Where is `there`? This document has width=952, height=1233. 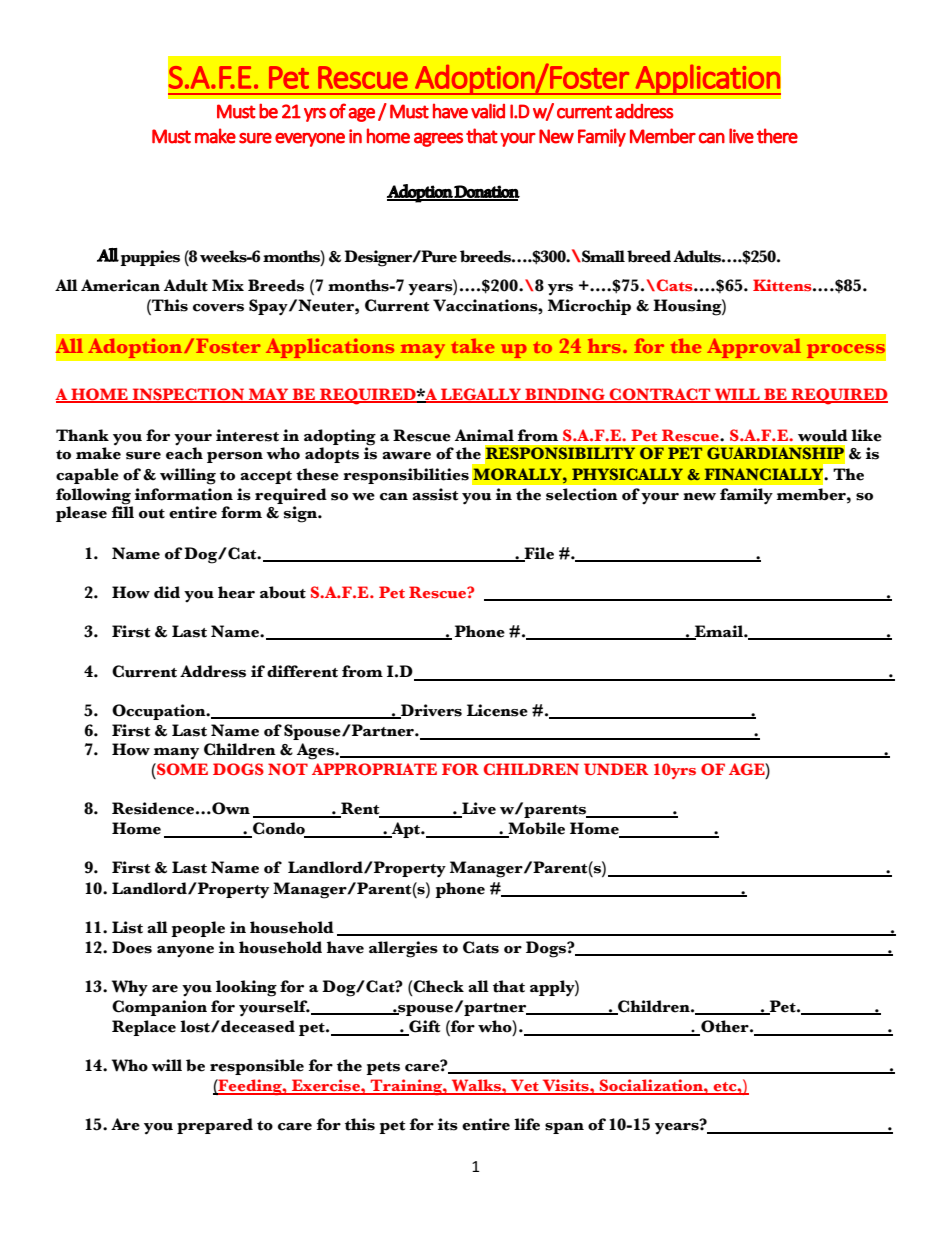
there is located at coordinates (777, 136).
